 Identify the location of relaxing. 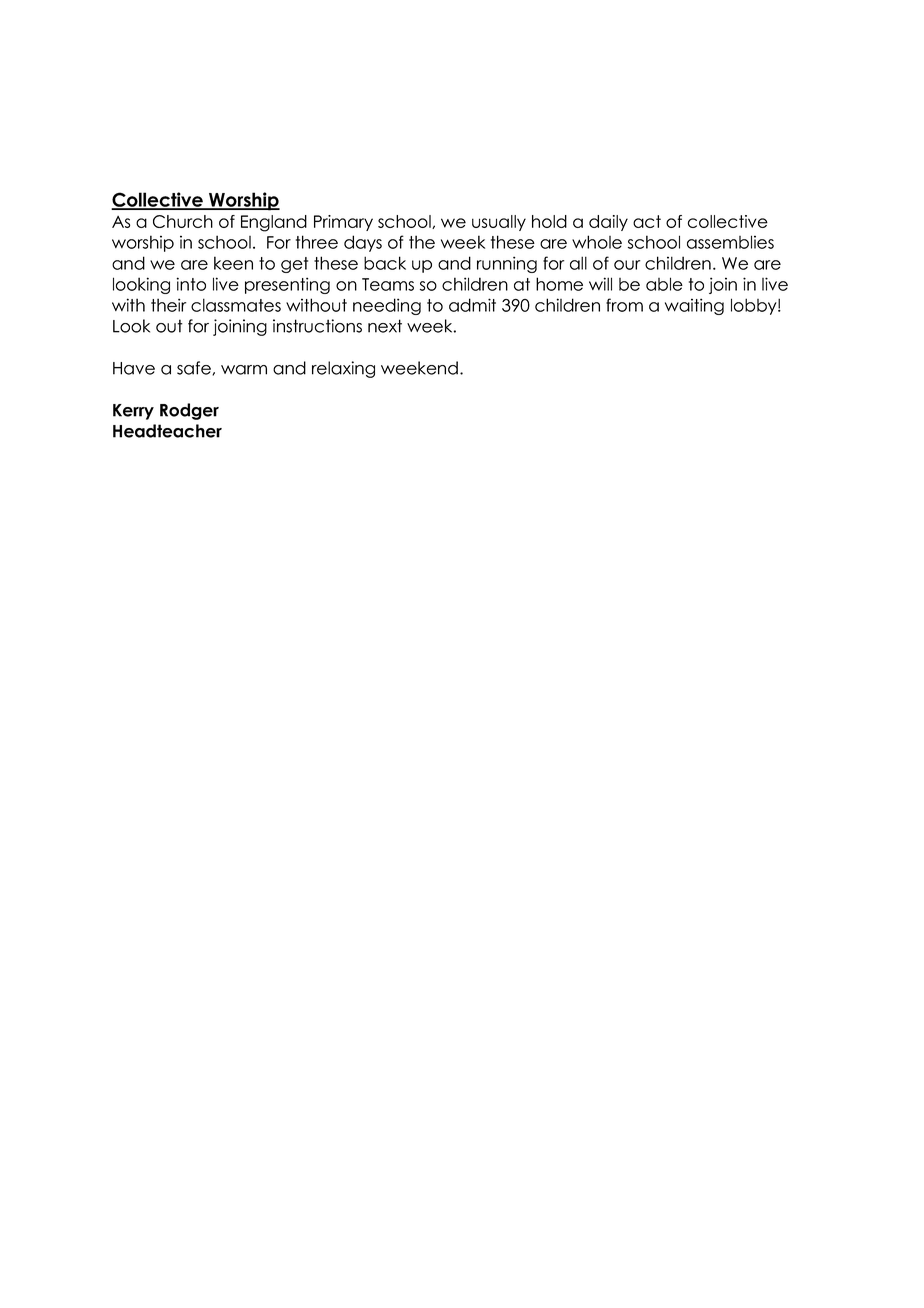
(343, 369).
